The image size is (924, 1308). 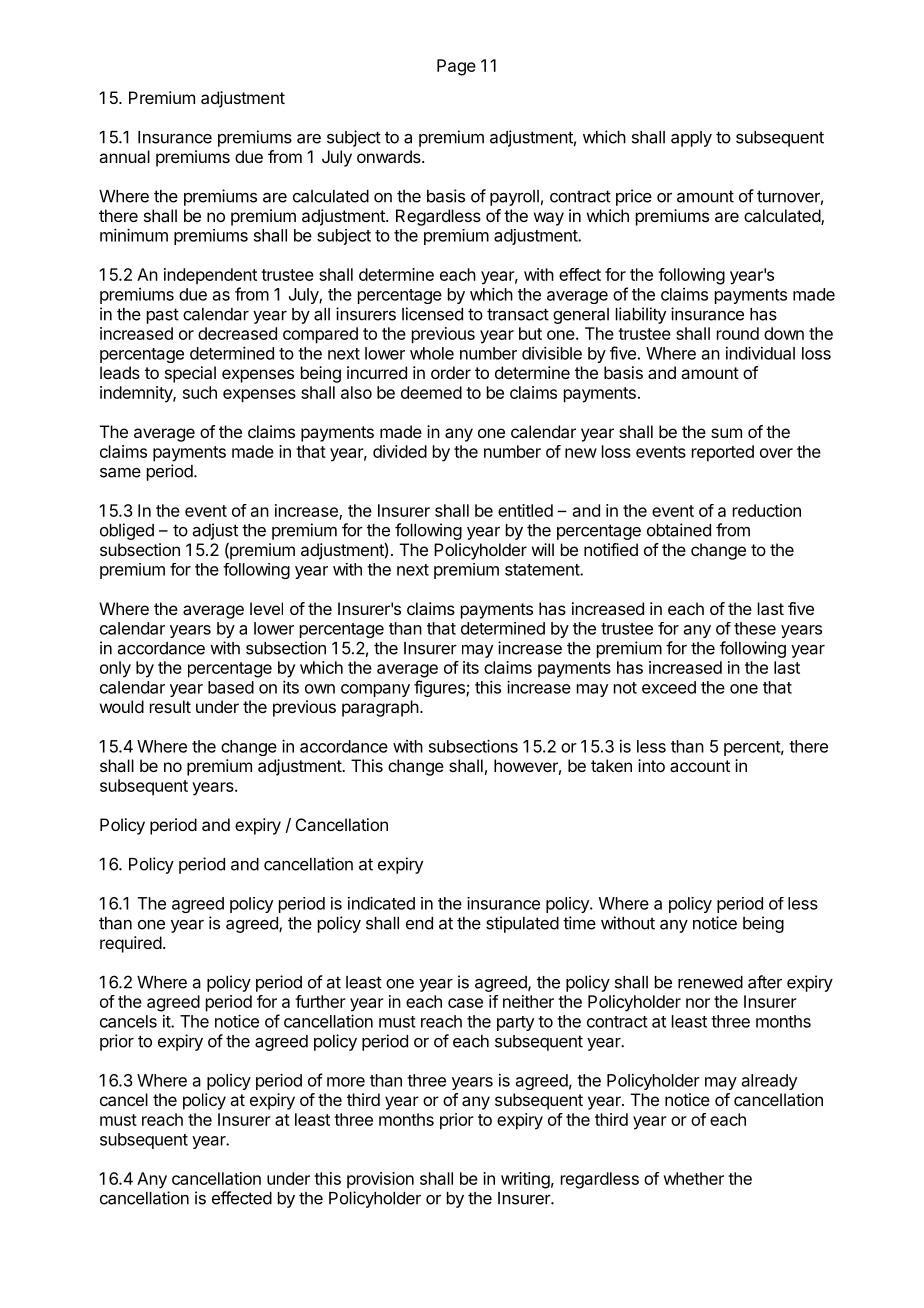 What do you see at coordinates (691, 139) in the image?
I see `apply` at bounding box center [691, 139].
